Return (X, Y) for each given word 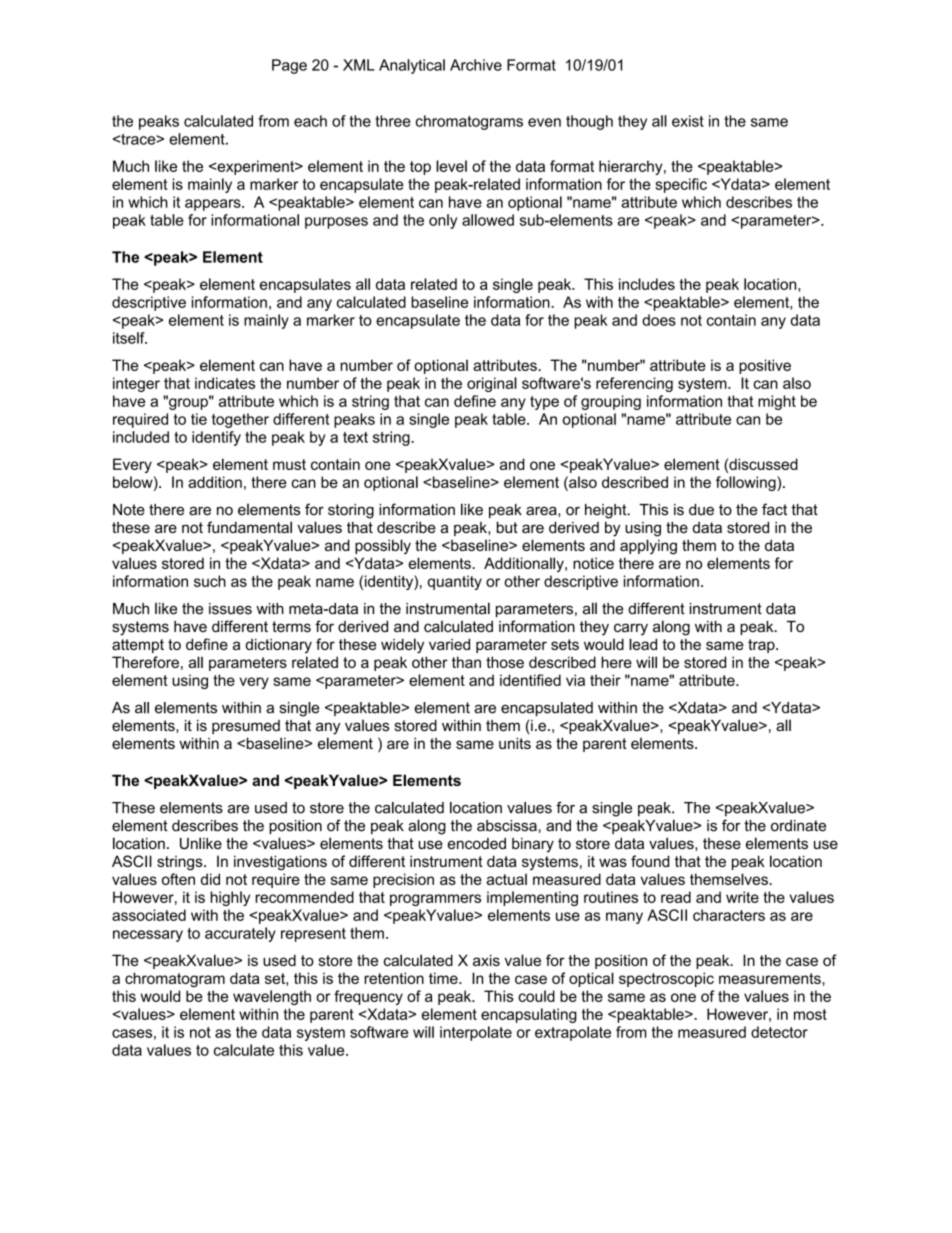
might (777, 402)
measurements (771, 978)
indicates (225, 383)
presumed (246, 727)
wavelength (272, 997)
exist (688, 121)
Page (289, 66)
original (492, 384)
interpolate (476, 1033)
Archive (476, 65)
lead (643, 644)
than (466, 662)
